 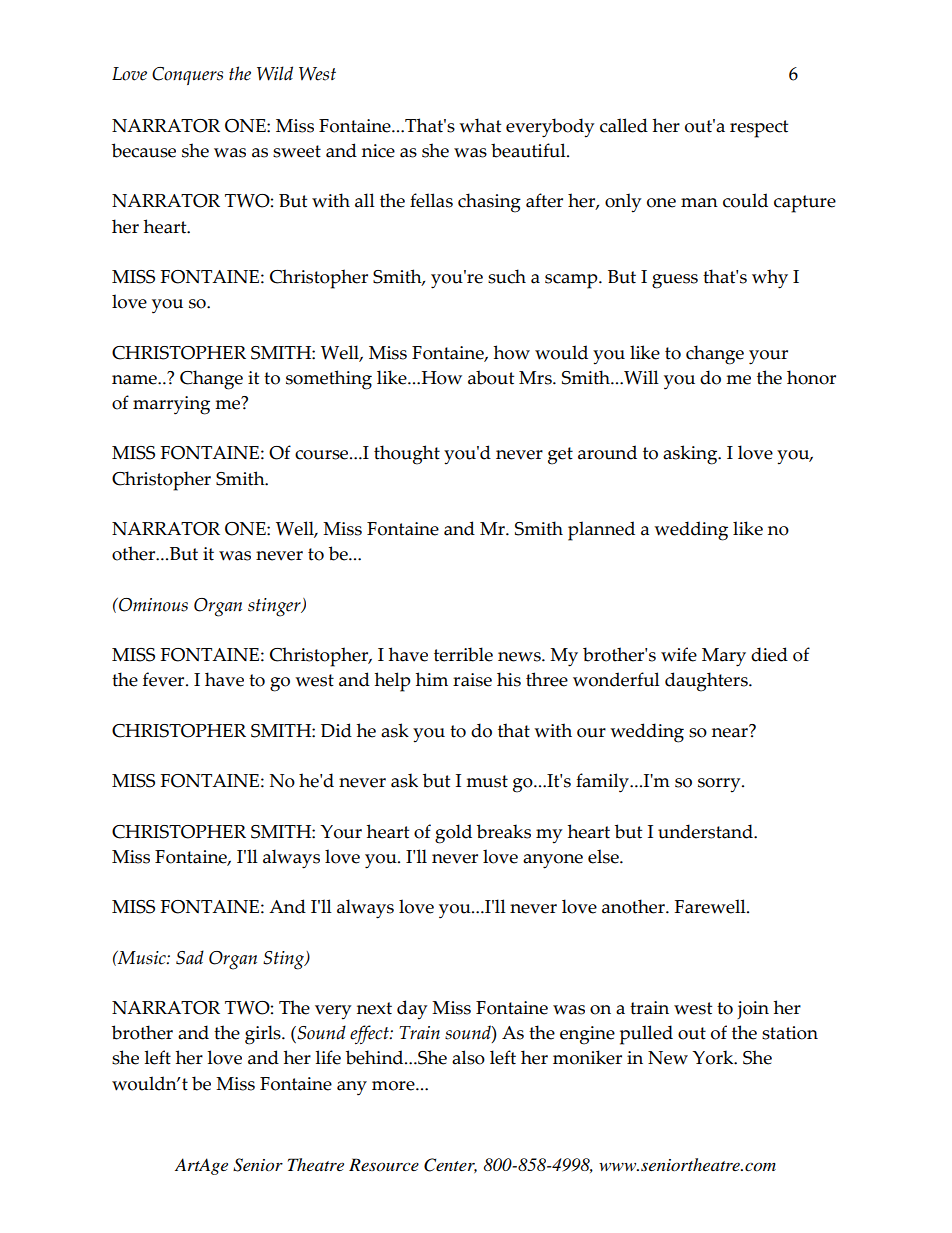 What do you see at coordinates (491, 377) in the page?
I see `about` at bounding box center [491, 377].
